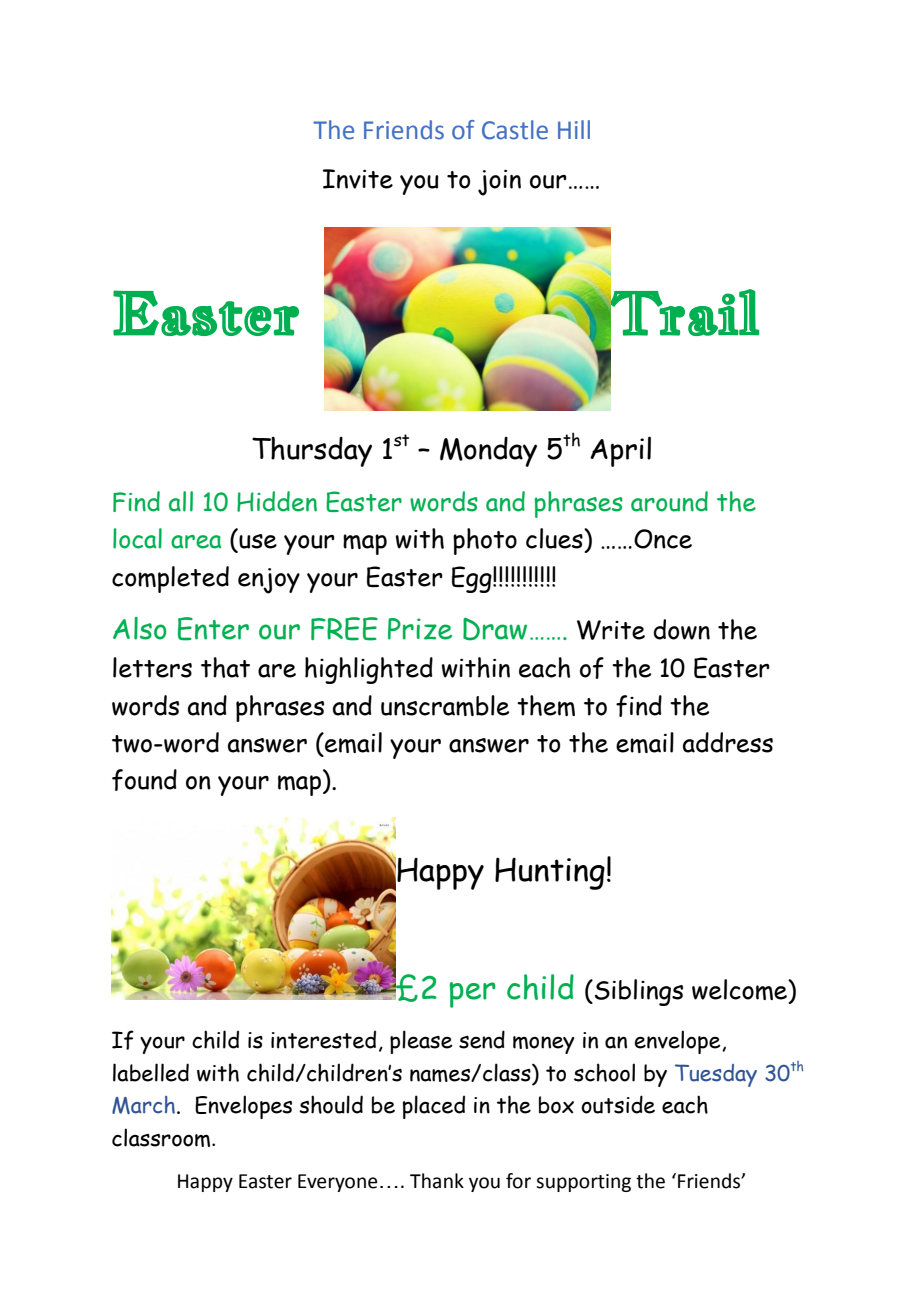 This document has width=924, height=1307. I want to click on outside, so click(618, 1104).
